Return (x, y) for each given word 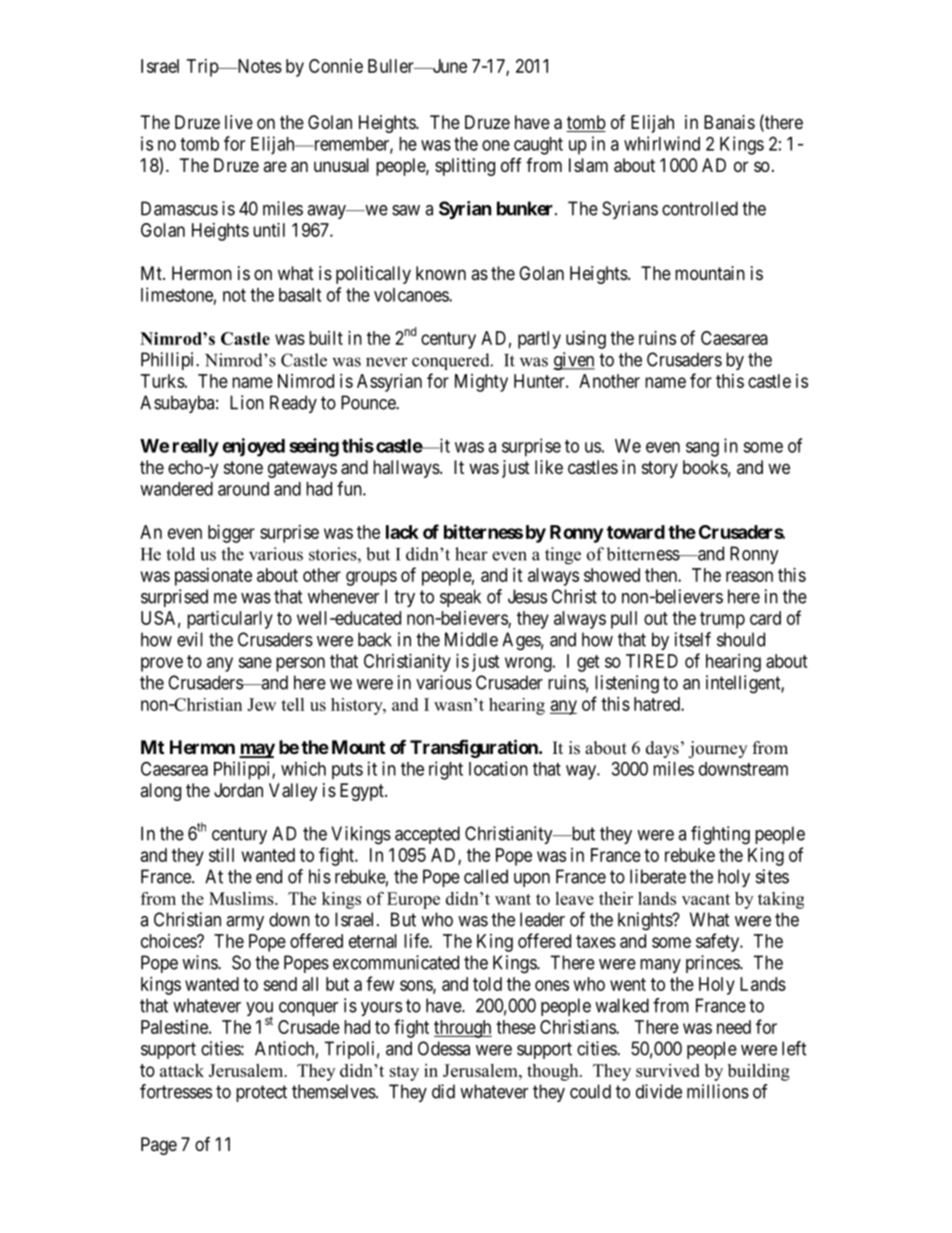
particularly (230, 620)
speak (460, 598)
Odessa (444, 1048)
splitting (465, 167)
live (239, 122)
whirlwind (662, 143)
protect (261, 1093)
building (759, 1072)
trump (722, 620)
